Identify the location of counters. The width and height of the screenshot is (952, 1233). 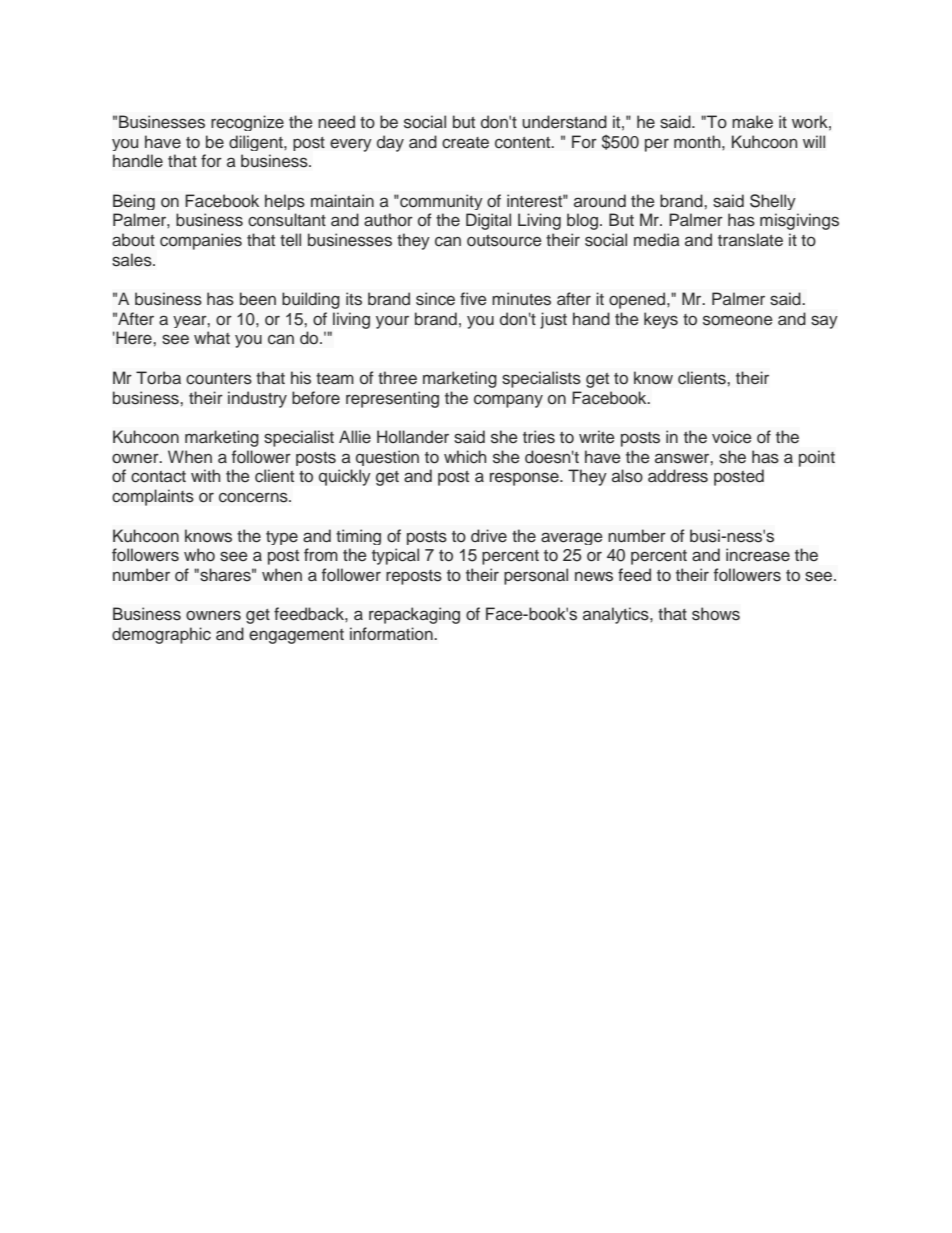
(219, 379).
